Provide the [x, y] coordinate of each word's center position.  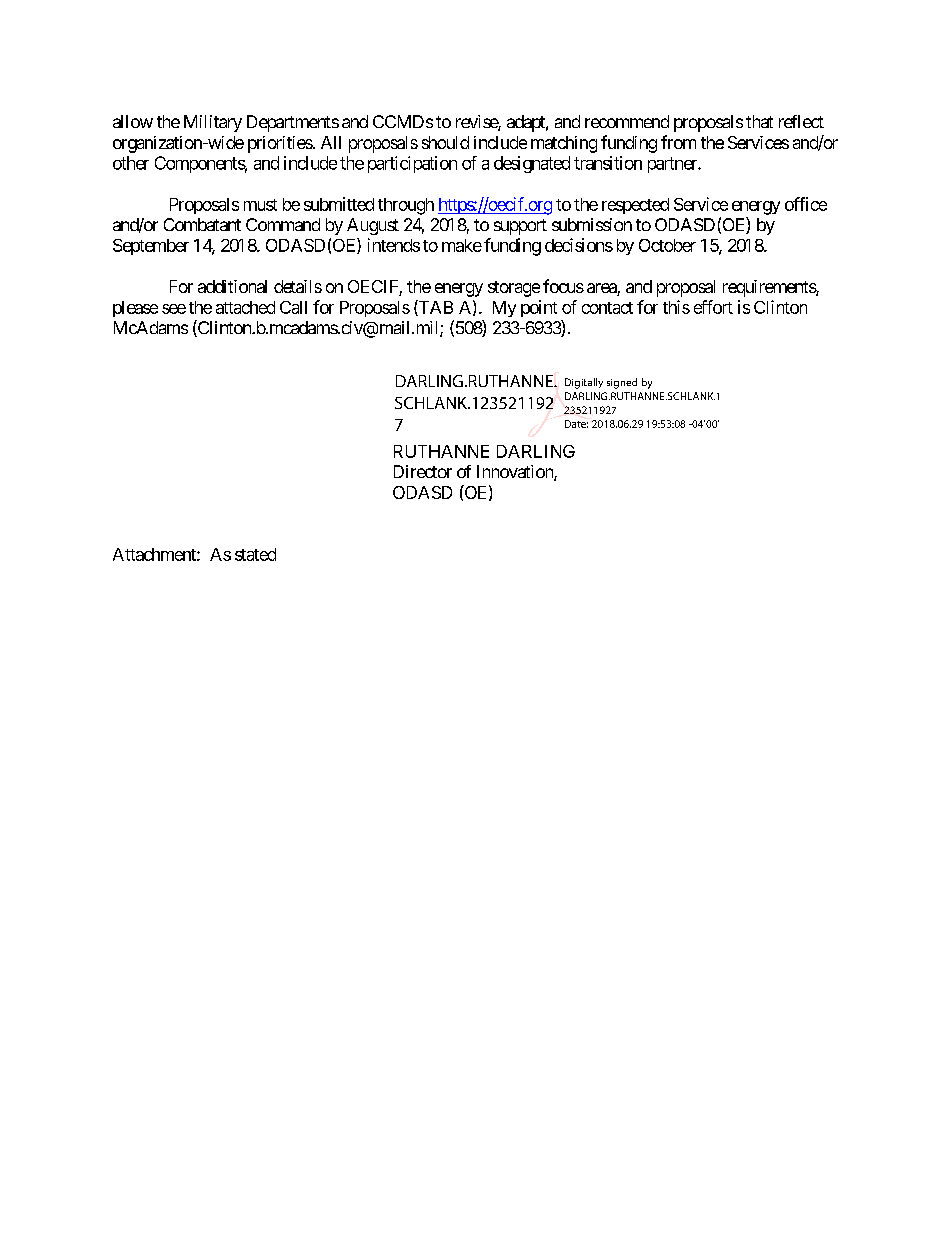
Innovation [516, 473]
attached [245, 307]
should [445, 142]
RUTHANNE [441, 451]
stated [255, 554]
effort [713, 307]
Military [213, 123]
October [667, 245]
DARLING [536, 451]
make [462, 245]
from [678, 142]
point [539, 308]
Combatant [202, 224]
